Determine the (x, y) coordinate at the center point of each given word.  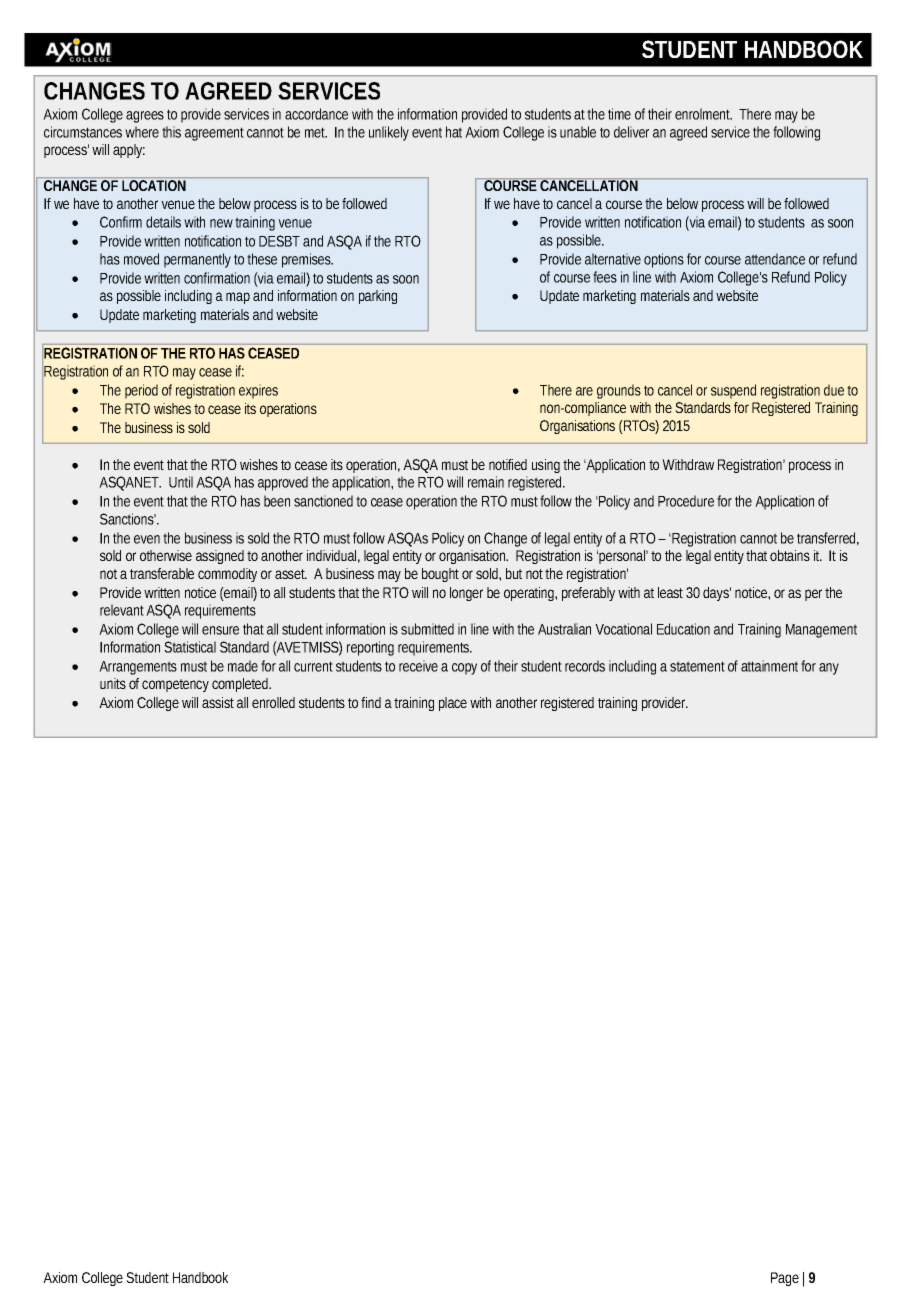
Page (785, 1279)
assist (218, 702)
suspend (733, 391)
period (141, 391)
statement (697, 666)
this (171, 132)
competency (175, 685)
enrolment (703, 114)
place (453, 704)
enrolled (273, 702)
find (371, 702)
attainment (769, 666)
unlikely (389, 133)
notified (508, 464)
